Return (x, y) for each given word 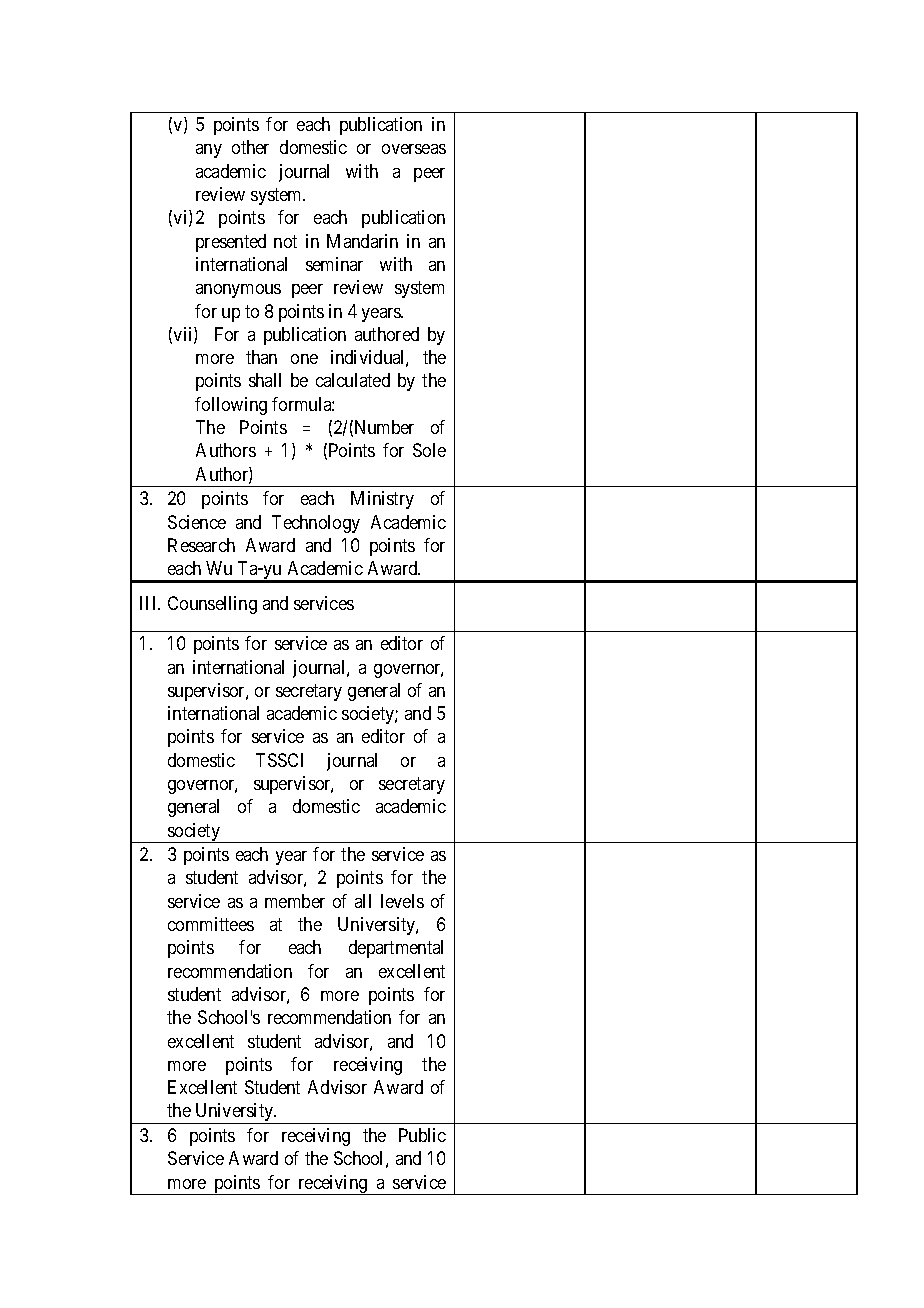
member (295, 901)
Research (201, 545)
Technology (316, 524)
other (250, 147)
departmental (396, 949)
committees (211, 924)
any (209, 151)
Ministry (382, 500)
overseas (414, 149)
